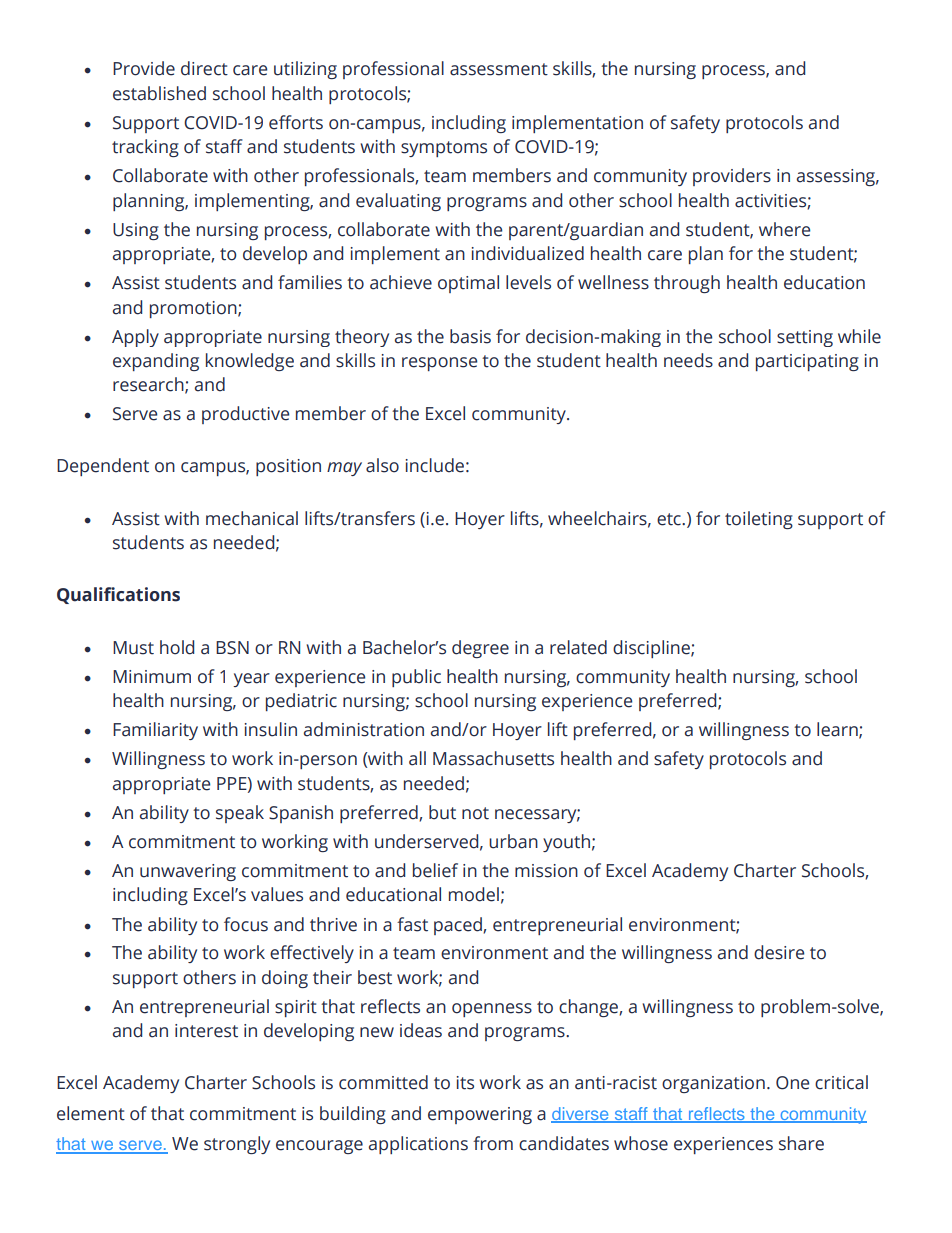 Image resolution: width=952 pixels, height=1233 pixels. What do you see at coordinates (237, 1145) in the screenshot?
I see `strongly` at bounding box center [237, 1145].
